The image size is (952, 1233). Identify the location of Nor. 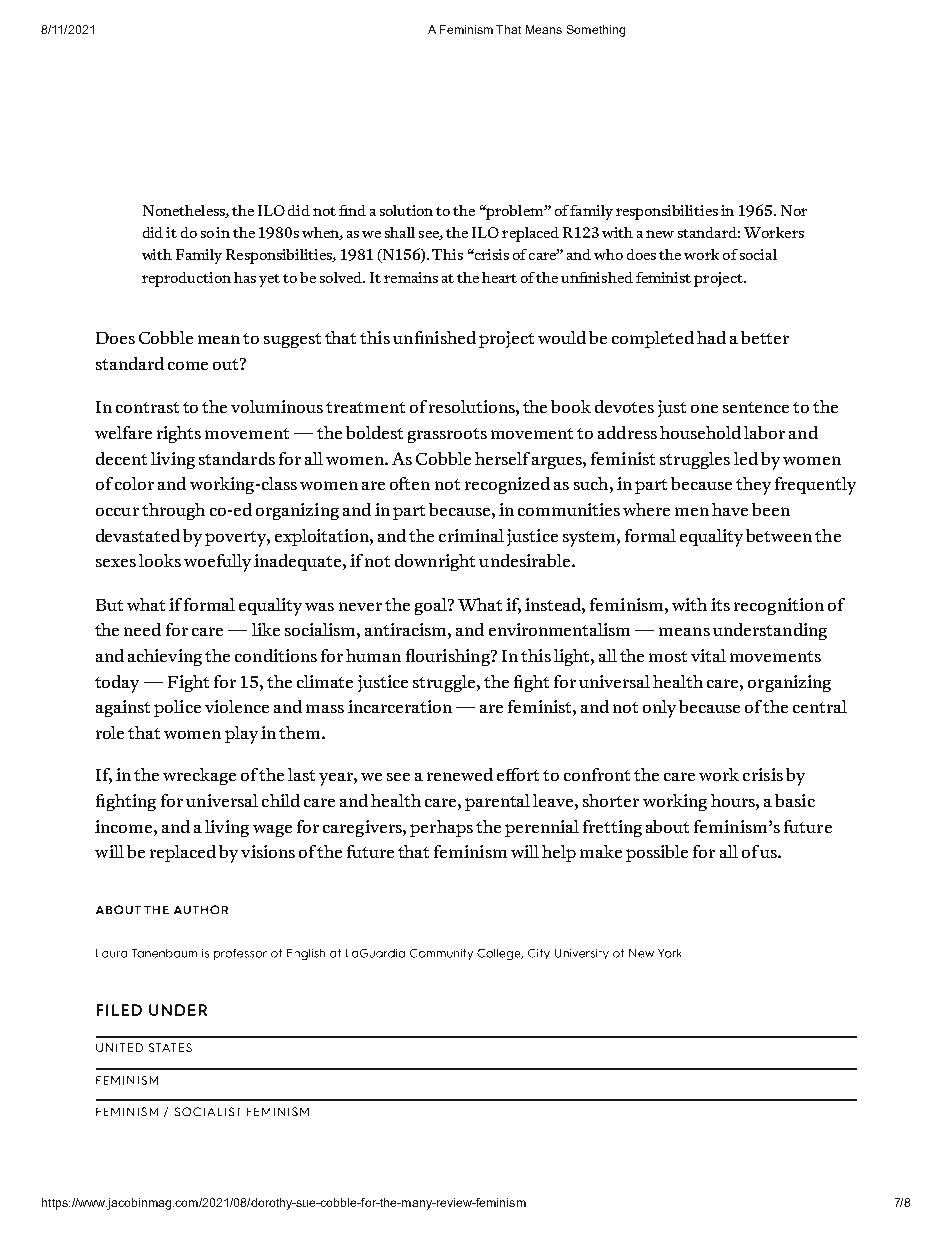
(794, 210).
